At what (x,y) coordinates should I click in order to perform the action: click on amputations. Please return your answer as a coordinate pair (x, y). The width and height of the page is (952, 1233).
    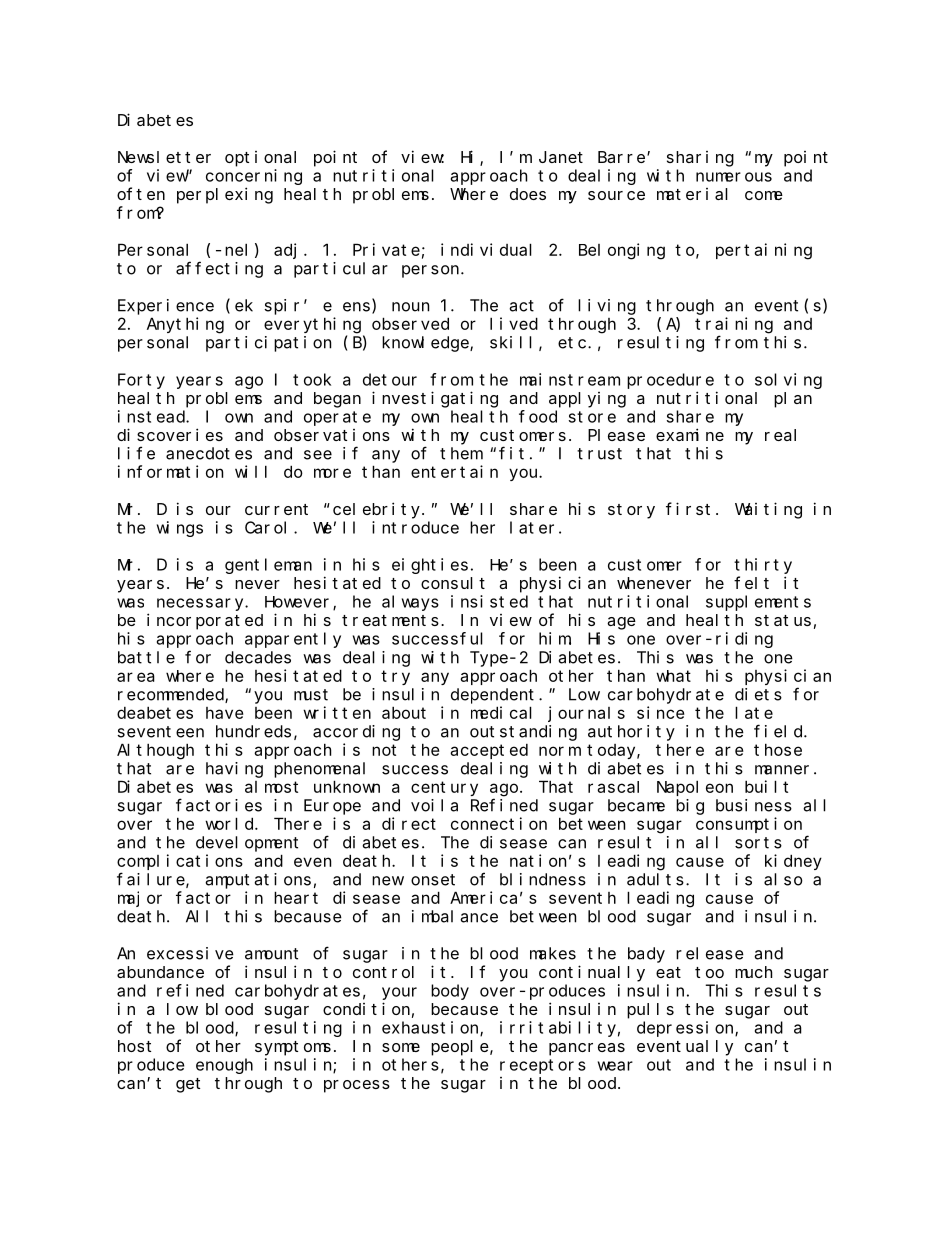
    Looking at the image, I should click on (258, 881).
